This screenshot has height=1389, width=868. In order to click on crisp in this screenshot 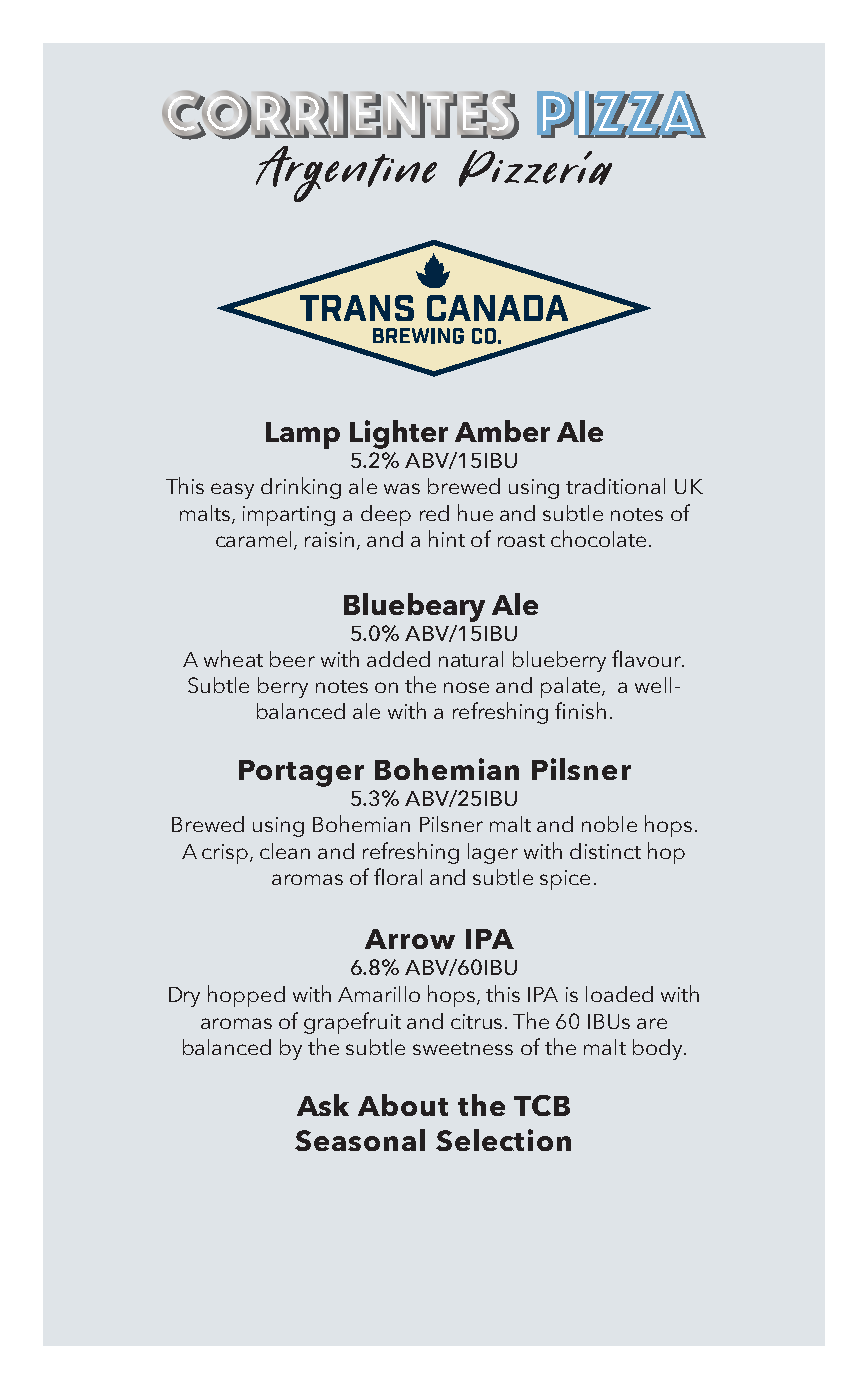, I will do `click(226, 854)`.
